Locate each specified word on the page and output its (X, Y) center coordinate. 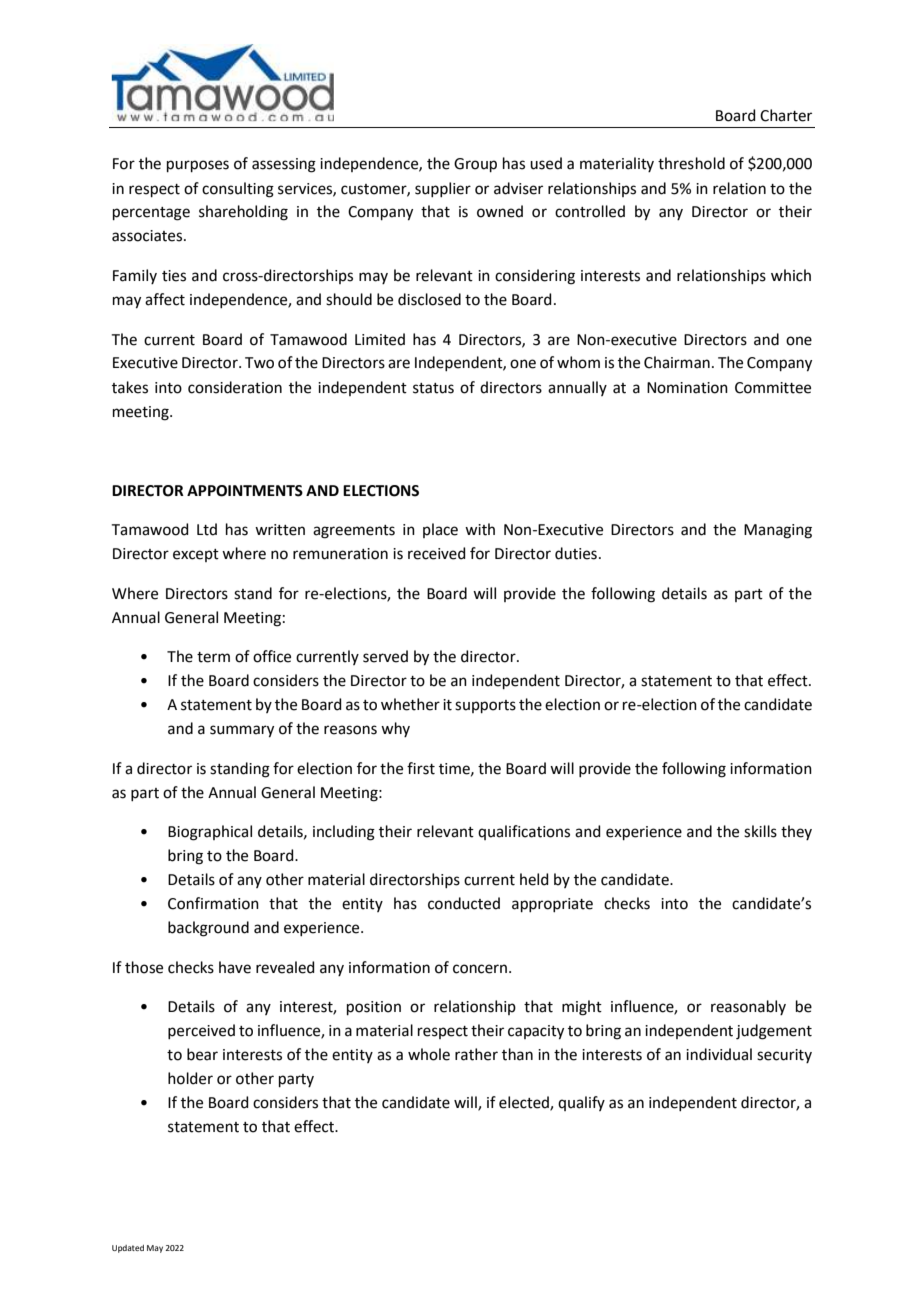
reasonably (748, 1007)
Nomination (687, 388)
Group (475, 165)
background (208, 929)
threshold (691, 163)
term (213, 657)
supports (485, 706)
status (433, 388)
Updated (128, 1249)
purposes (198, 166)
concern (480, 969)
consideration (235, 387)
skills (760, 831)
